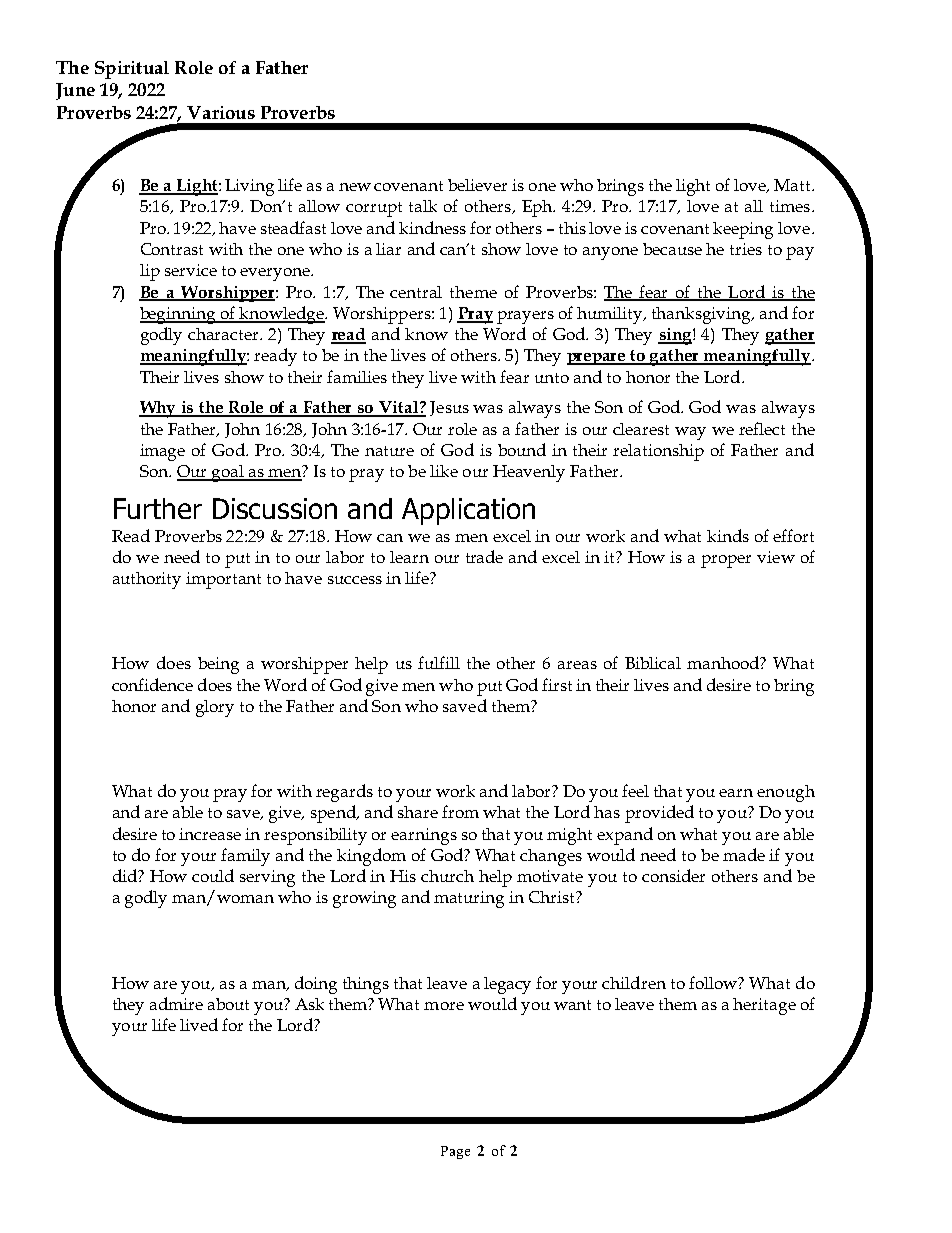  What do you see at coordinates (726, 561) in the screenshot?
I see `proper` at bounding box center [726, 561].
